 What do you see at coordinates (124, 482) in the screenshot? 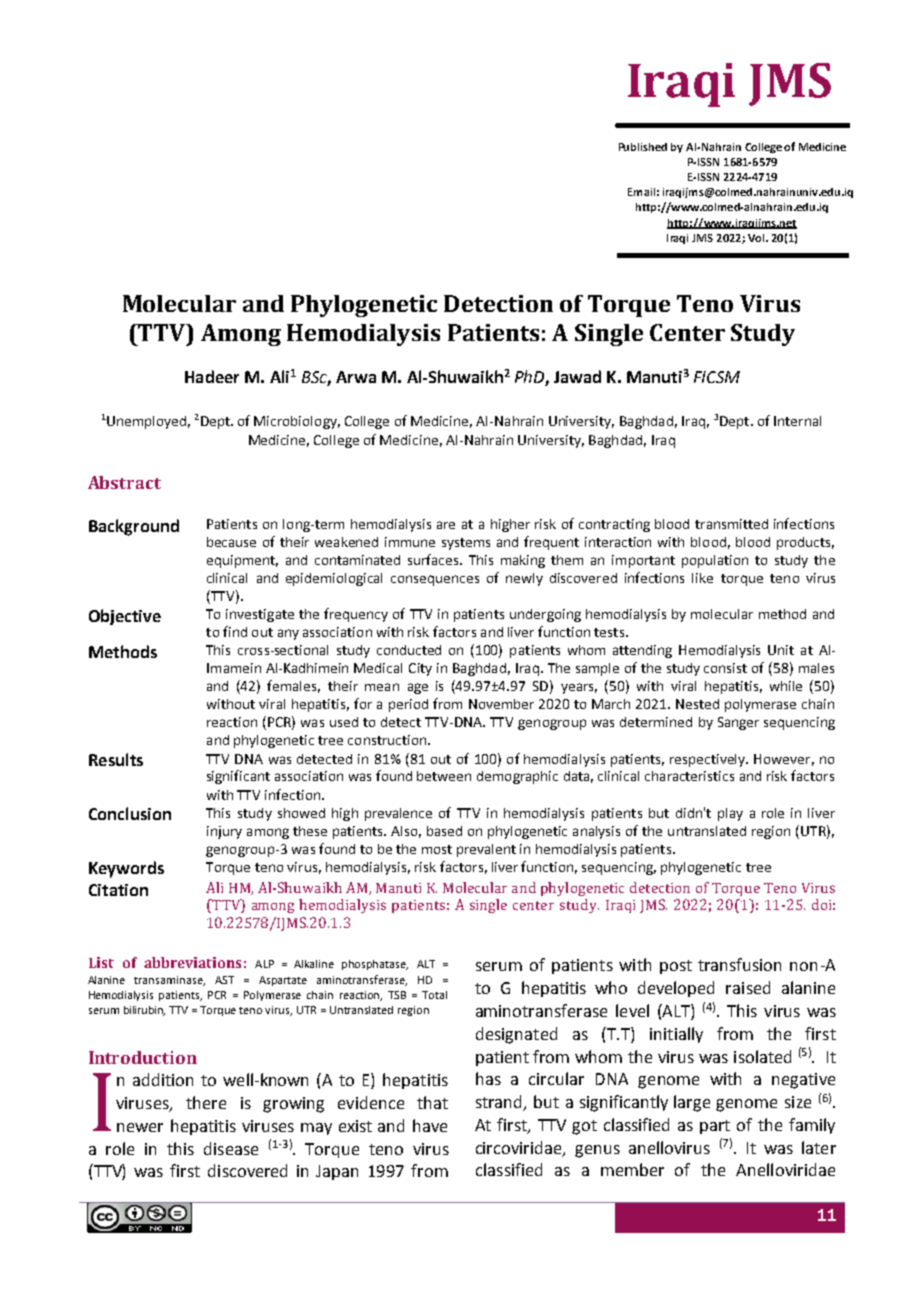
I see `Abstract` at bounding box center [124, 482].
